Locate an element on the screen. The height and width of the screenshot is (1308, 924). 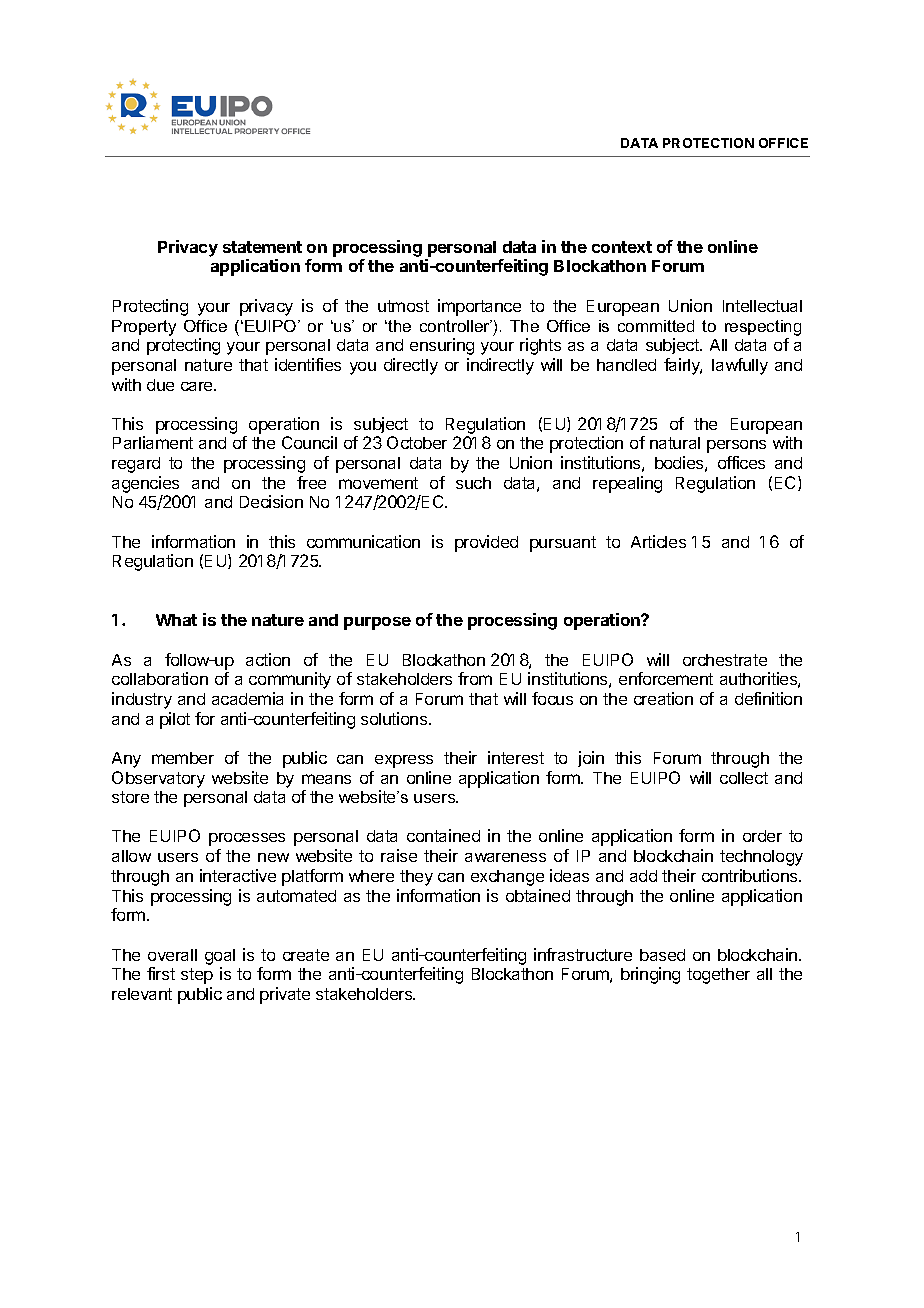
What is located at coordinates (176, 620).
